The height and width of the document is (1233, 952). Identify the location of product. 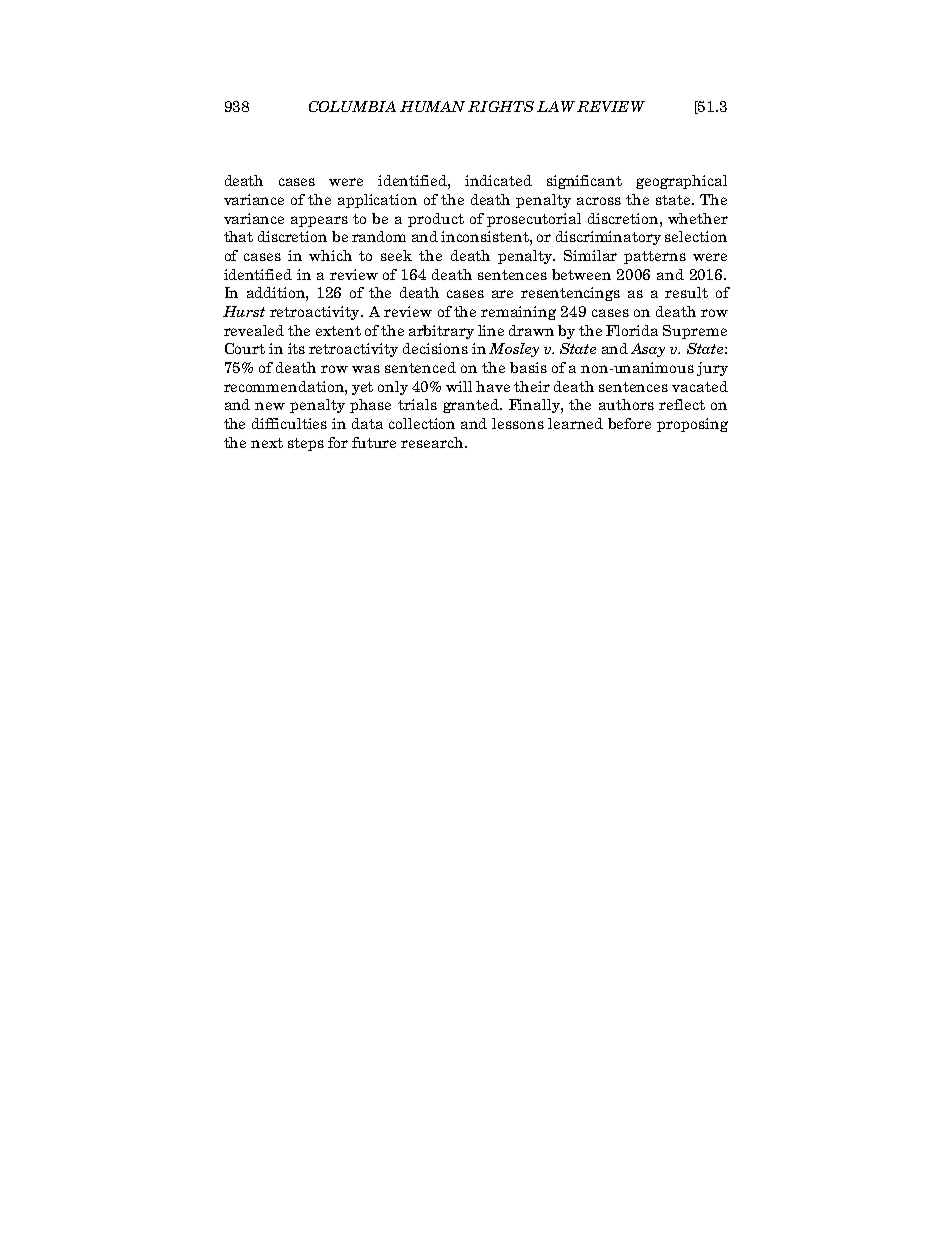
(436, 220).
